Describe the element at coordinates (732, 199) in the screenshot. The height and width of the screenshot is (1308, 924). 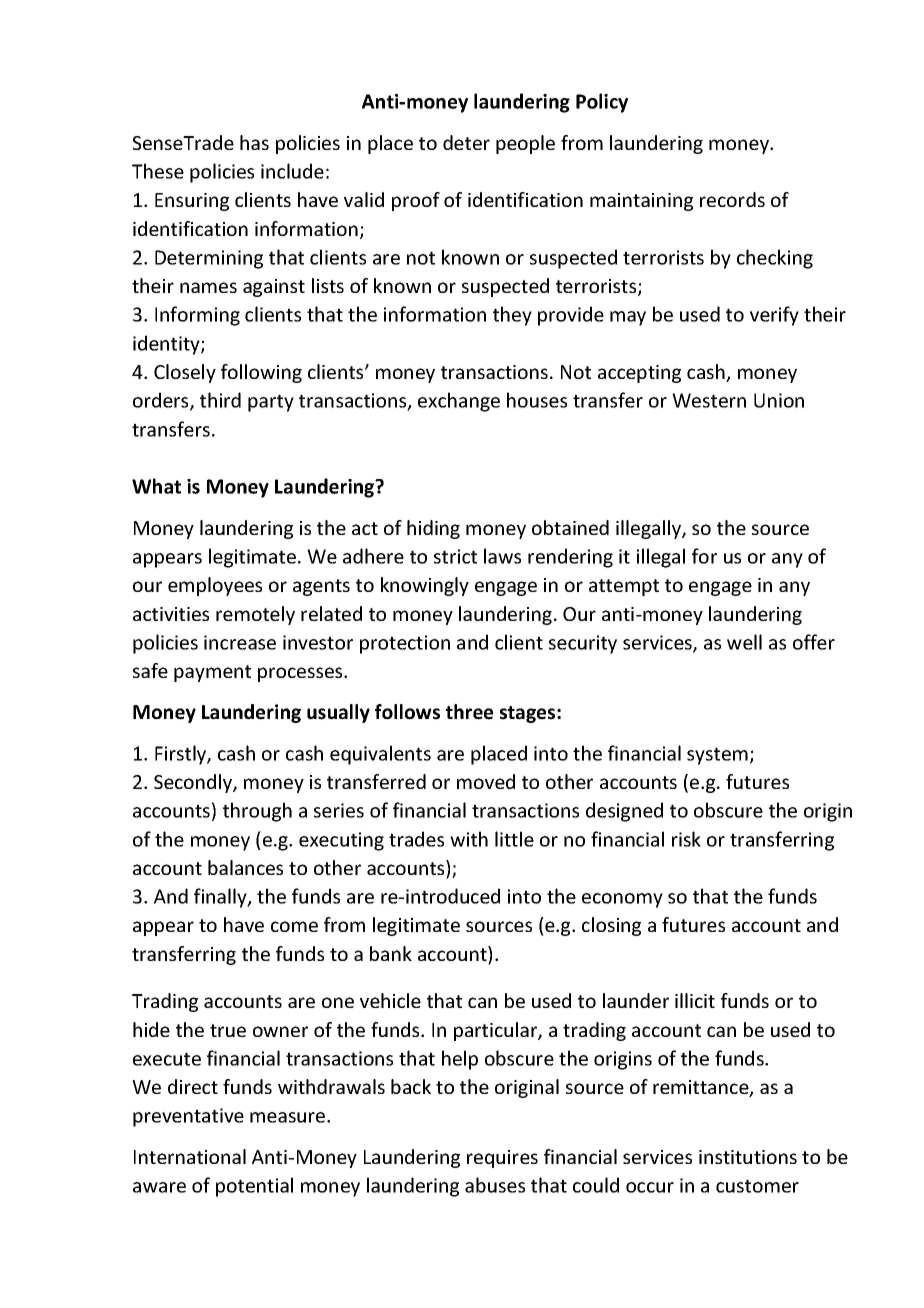
I see `records` at that location.
